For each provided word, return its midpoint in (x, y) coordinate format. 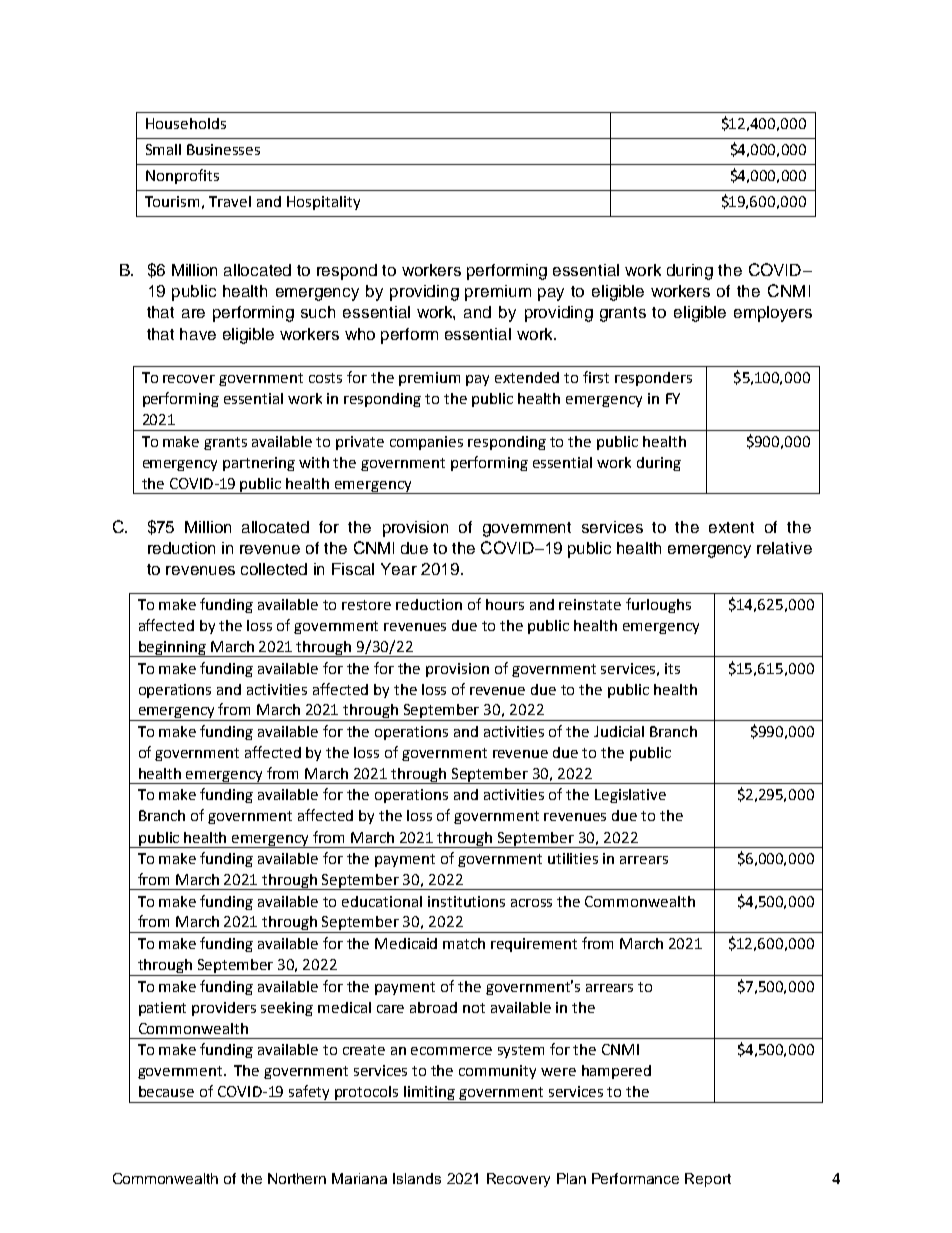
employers (773, 314)
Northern (297, 1178)
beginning (172, 649)
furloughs (658, 605)
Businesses (223, 149)
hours (505, 604)
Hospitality (323, 203)
